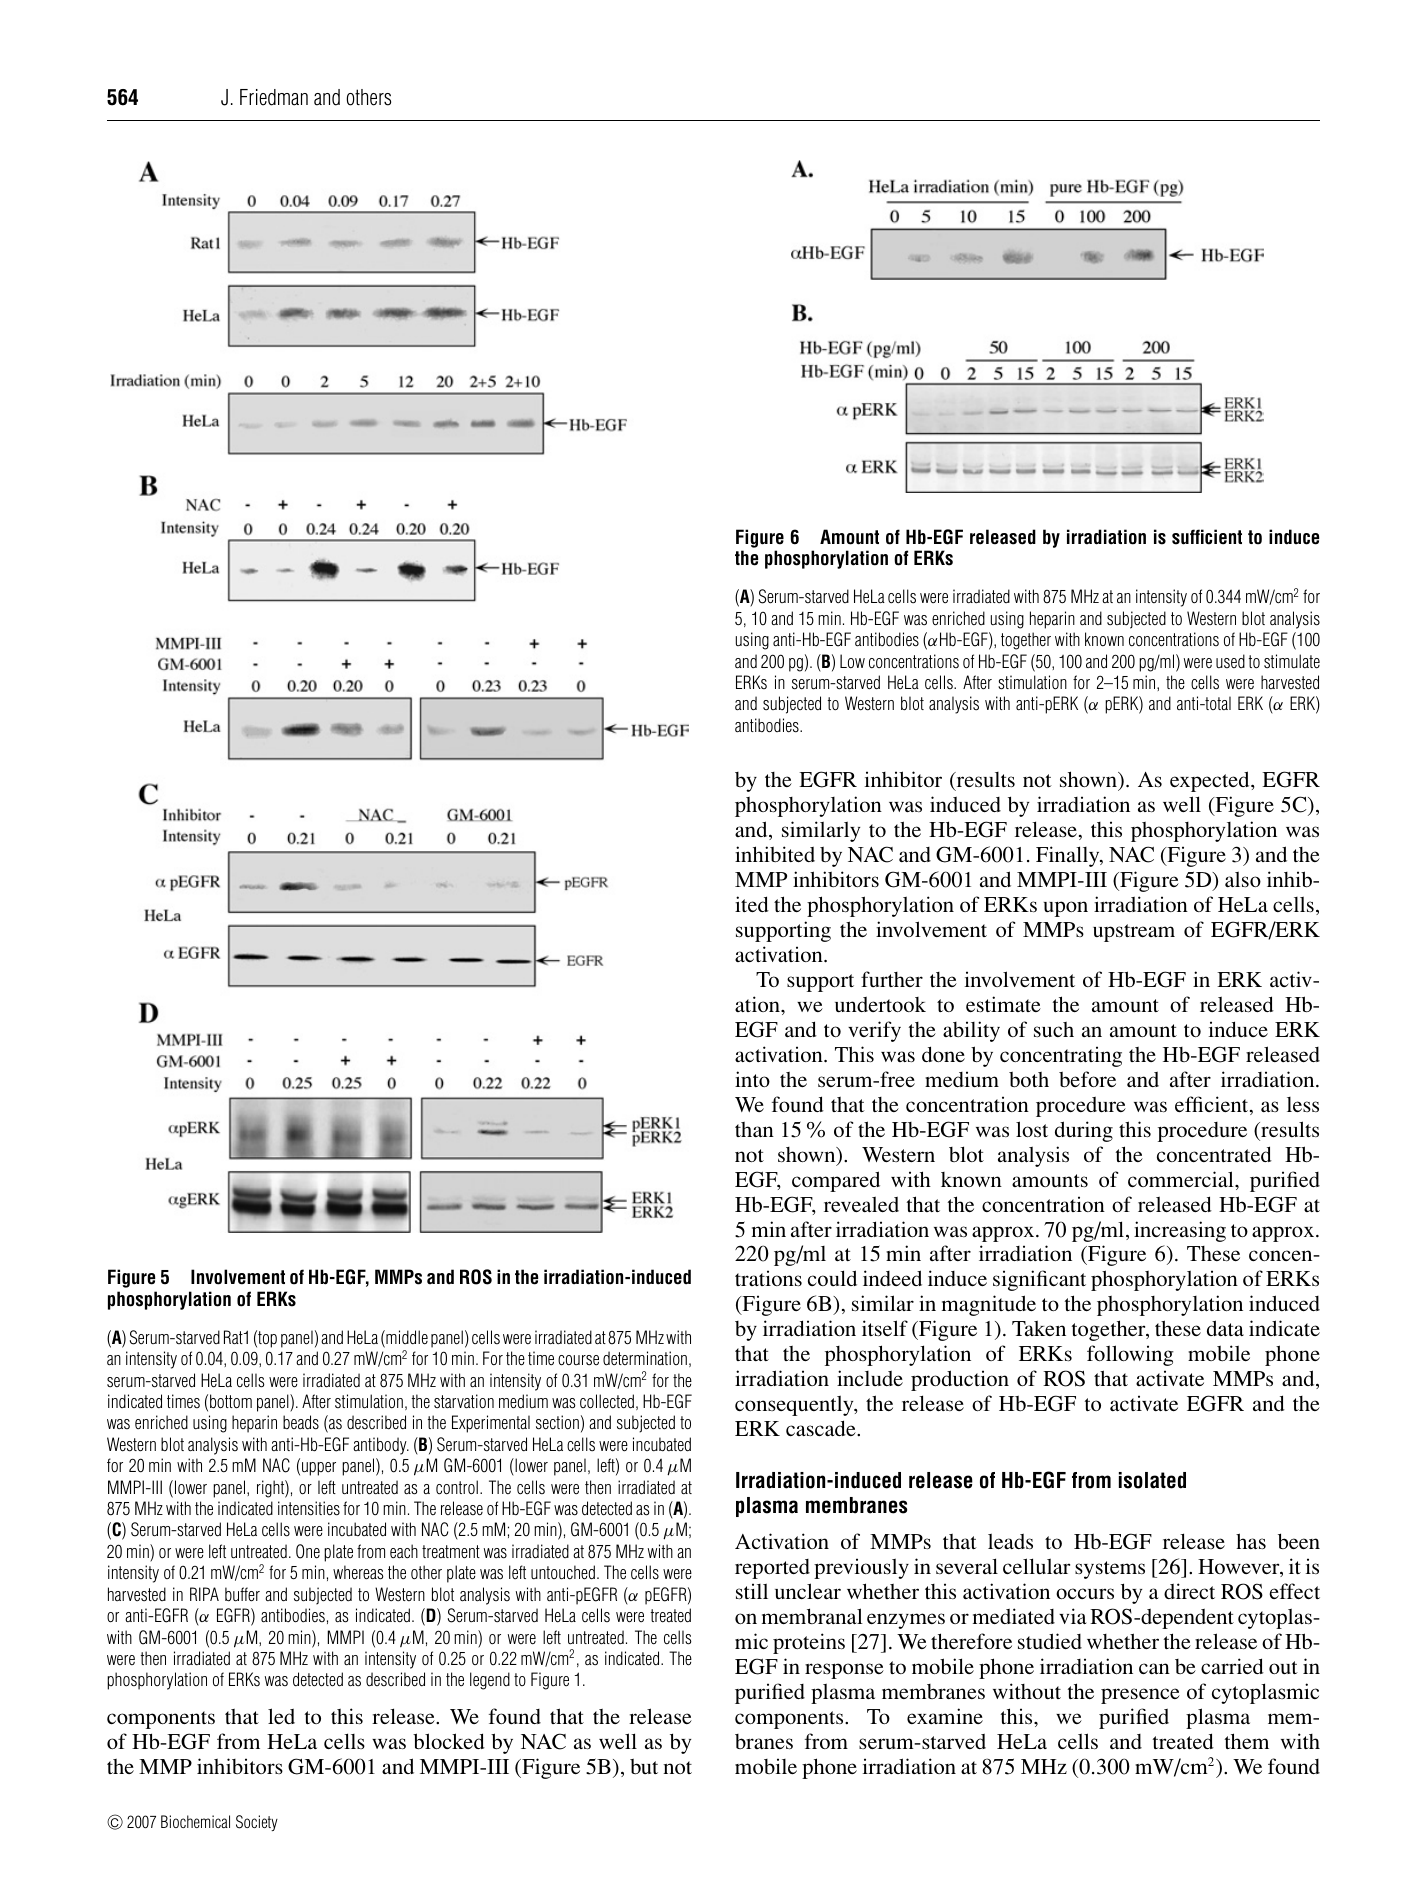 This image has height=1882, width=1421. I want to click on into, so click(752, 1079).
